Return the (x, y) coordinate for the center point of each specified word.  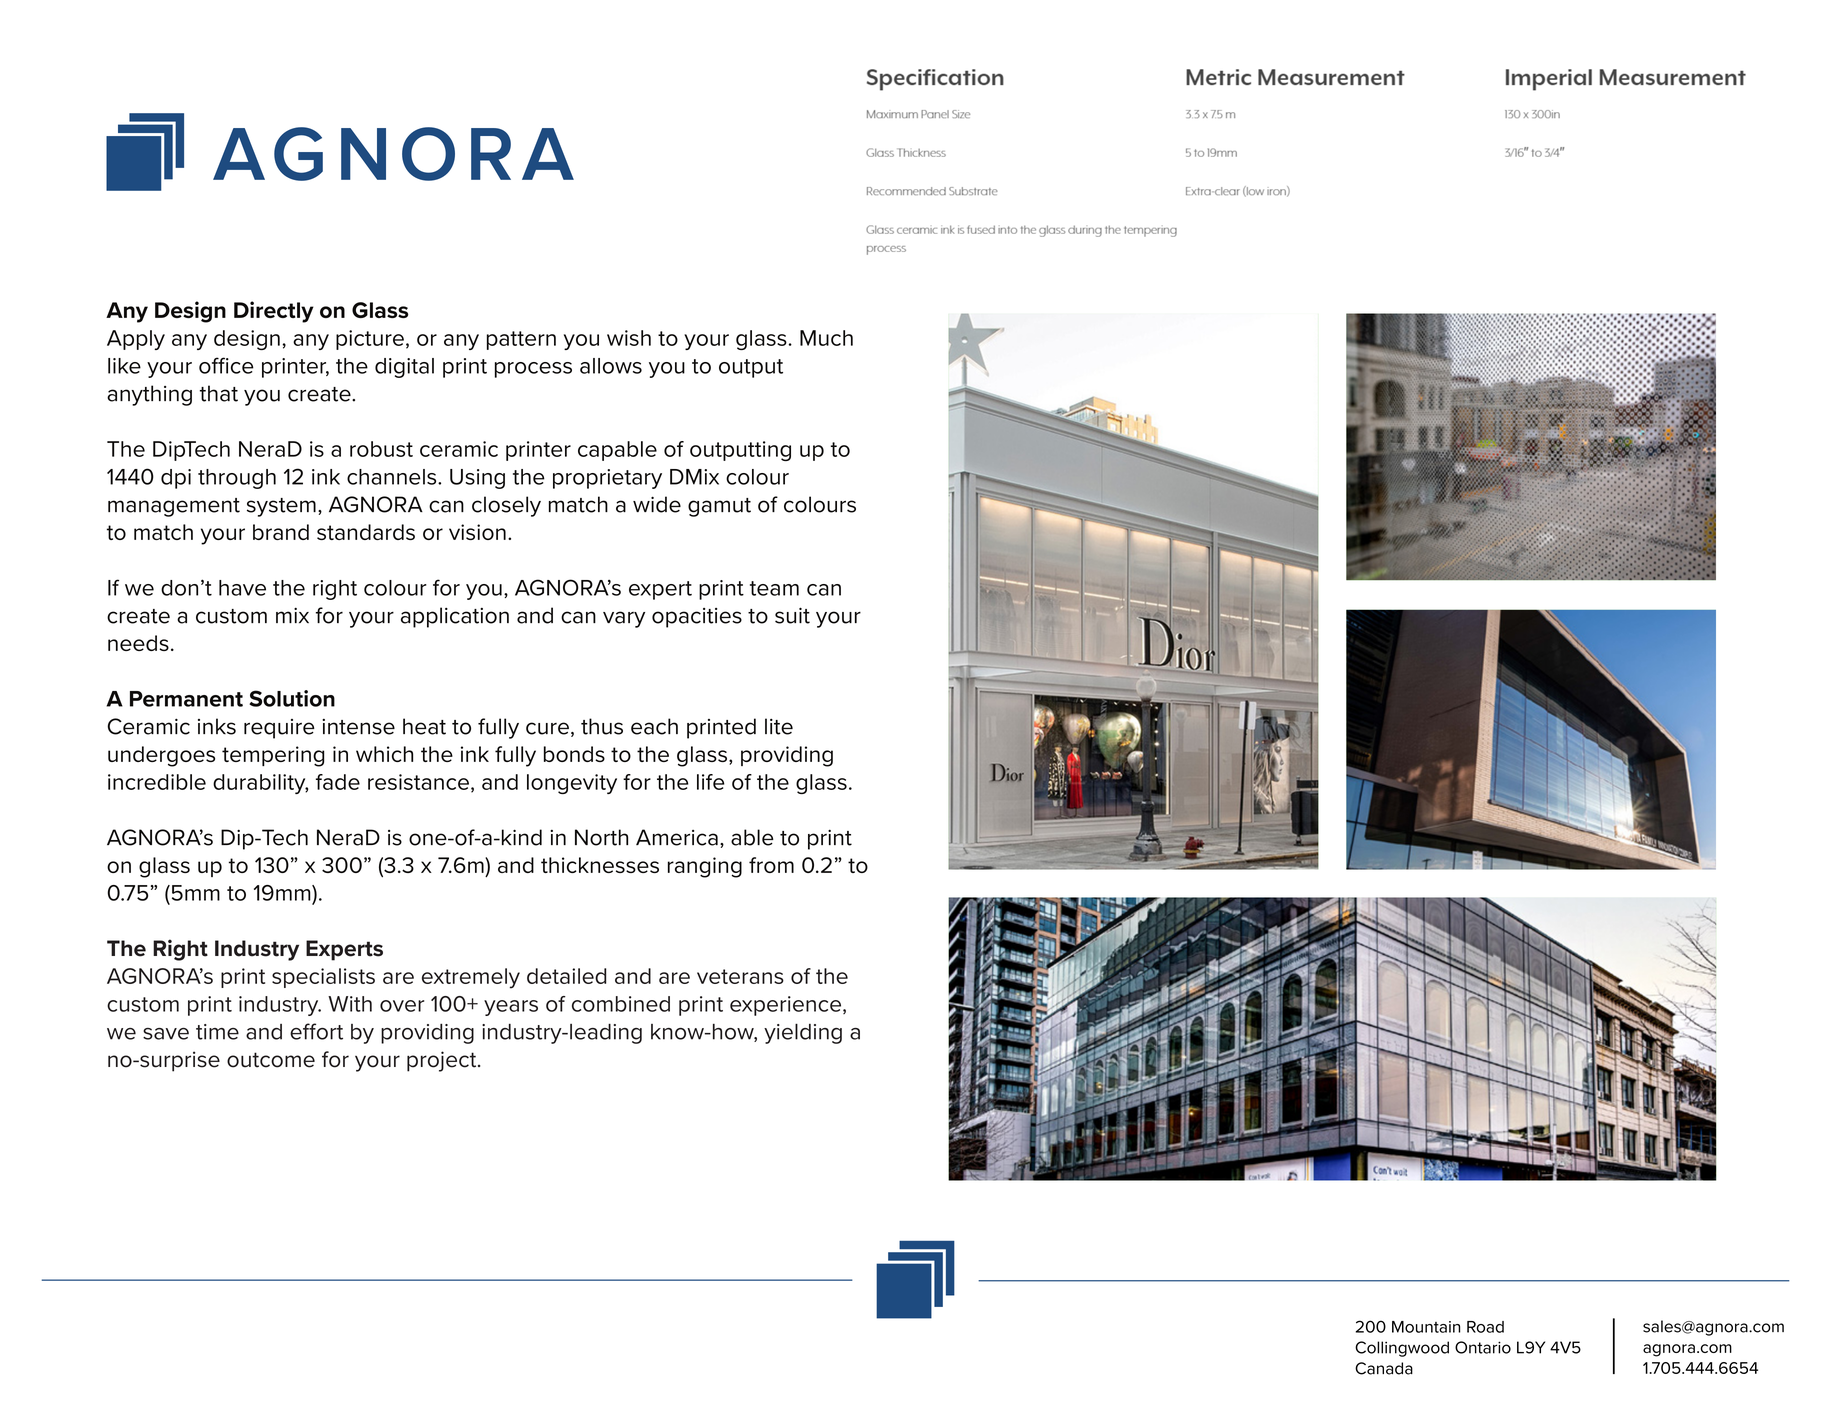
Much (826, 338)
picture (370, 340)
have (242, 588)
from (771, 865)
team (774, 588)
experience (785, 1006)
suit (792, 615)
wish (629, 338)
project (443, 1061)
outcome (271, 1060)
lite (779, 726)
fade (338, 782)
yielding (803, 1033)
